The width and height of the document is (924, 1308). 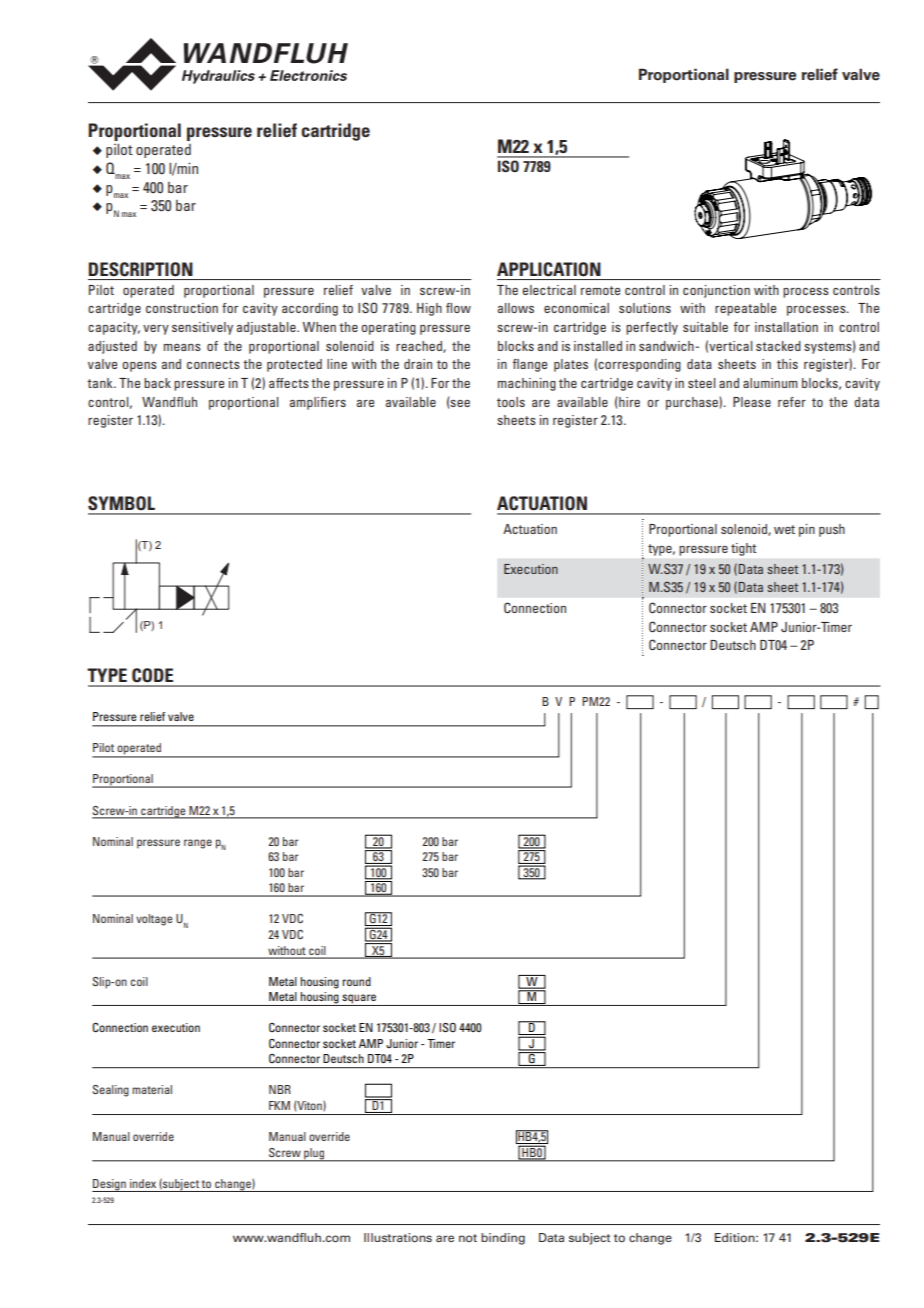 I want to click on construction, so click(x=182, y=308).
